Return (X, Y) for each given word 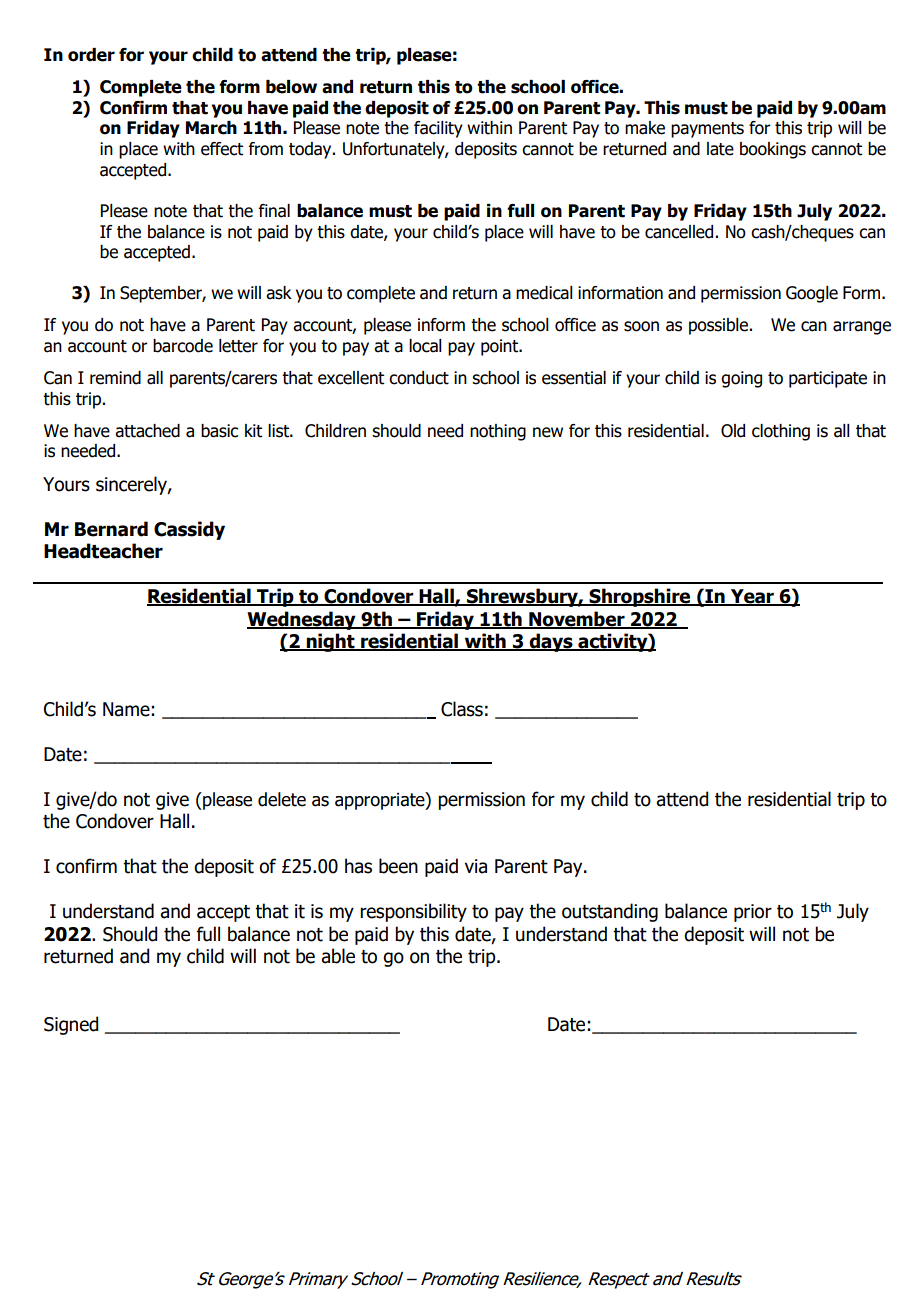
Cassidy (189, 530)
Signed (71, 1025)
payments (707, 130)
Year (752, 597)
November (577, 620)
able (338, 956)
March (211, 128)
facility (438, 129)
